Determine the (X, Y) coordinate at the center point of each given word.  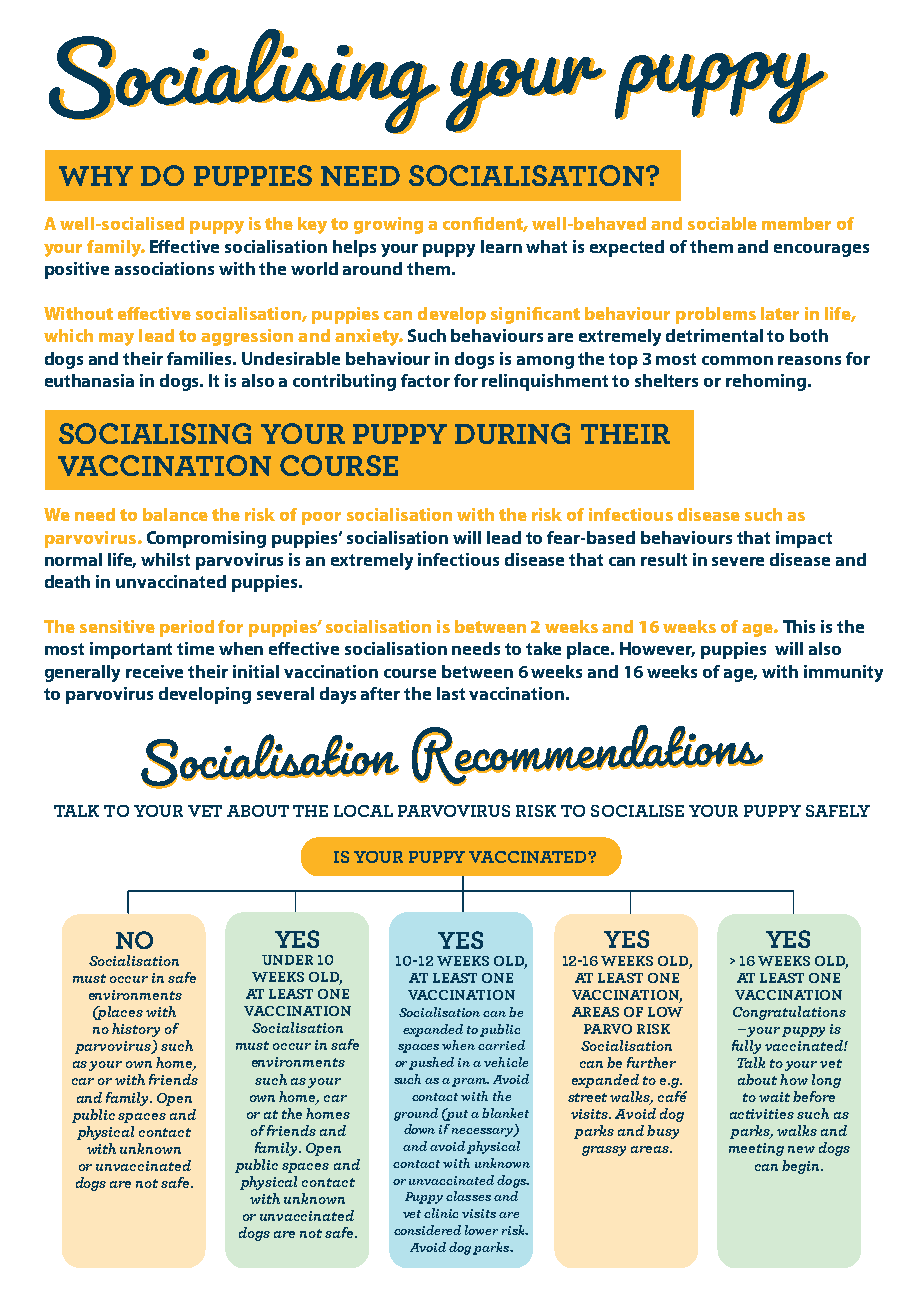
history (136, 1030)
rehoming (767, 382)
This (799, 626)
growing (388, 225)
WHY (96, 176)
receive (154, 671)
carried (501, 1045)
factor (425, 380)
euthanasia (89, 380)
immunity (843, 673)
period (187, 628)
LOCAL (363, 811)
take (543, 648)
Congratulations (789, 1013)
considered (427, 1230)
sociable (722, 223)
